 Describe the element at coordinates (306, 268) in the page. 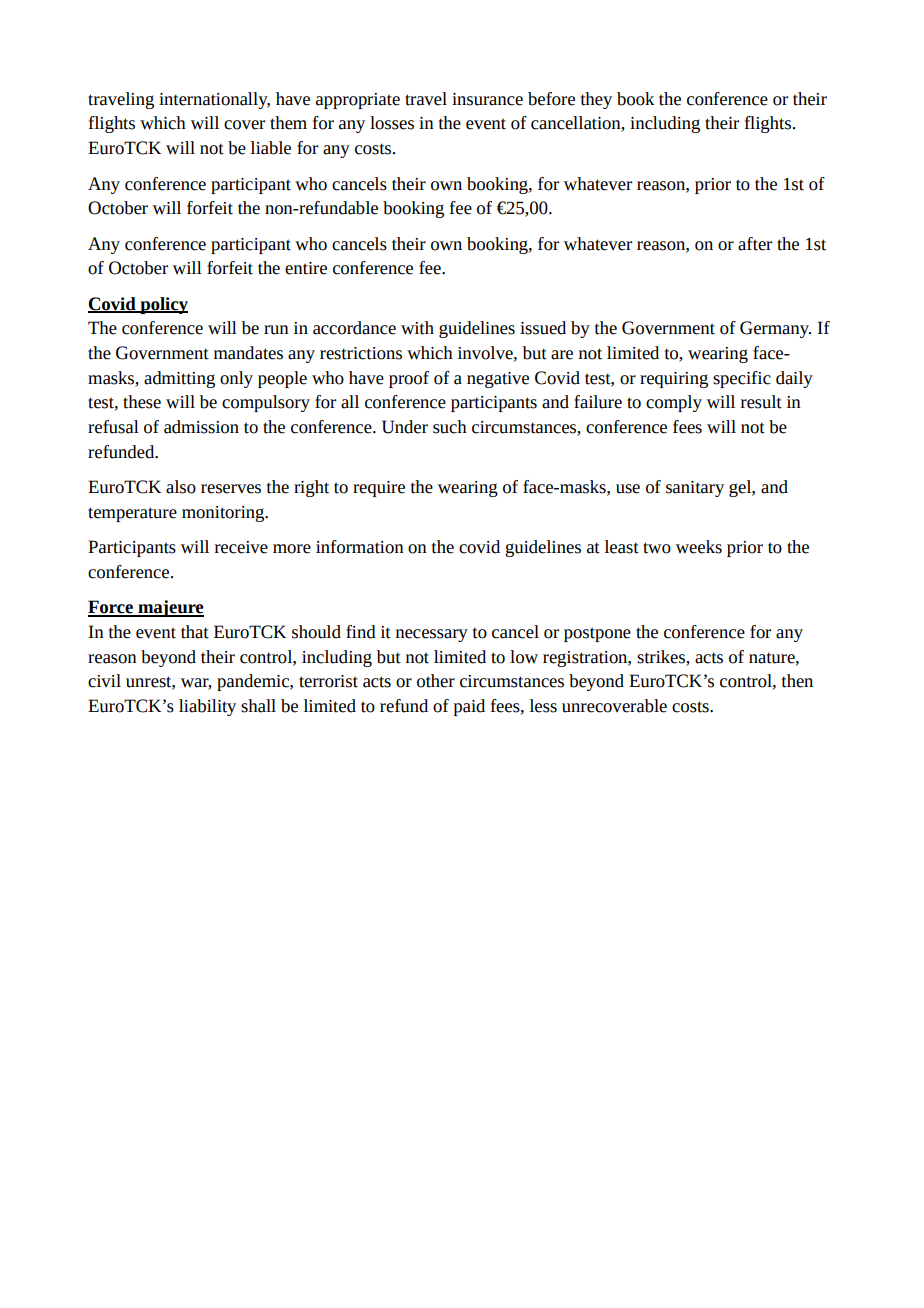

I see `entire` at that location.
